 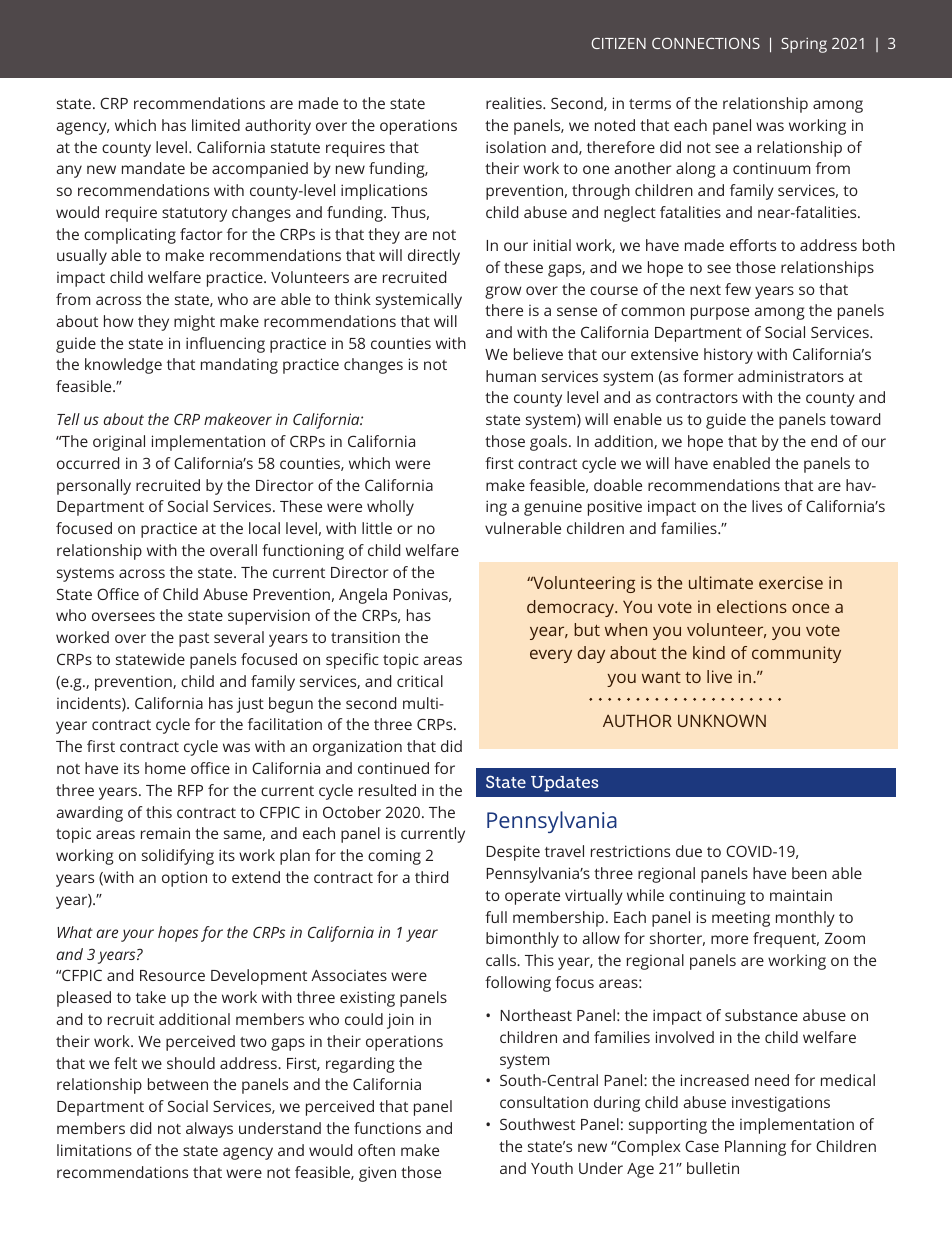 What do you see at coordinates (216, 125) in the screenshot?
I see `limited` at bounding box center [216, 125].
